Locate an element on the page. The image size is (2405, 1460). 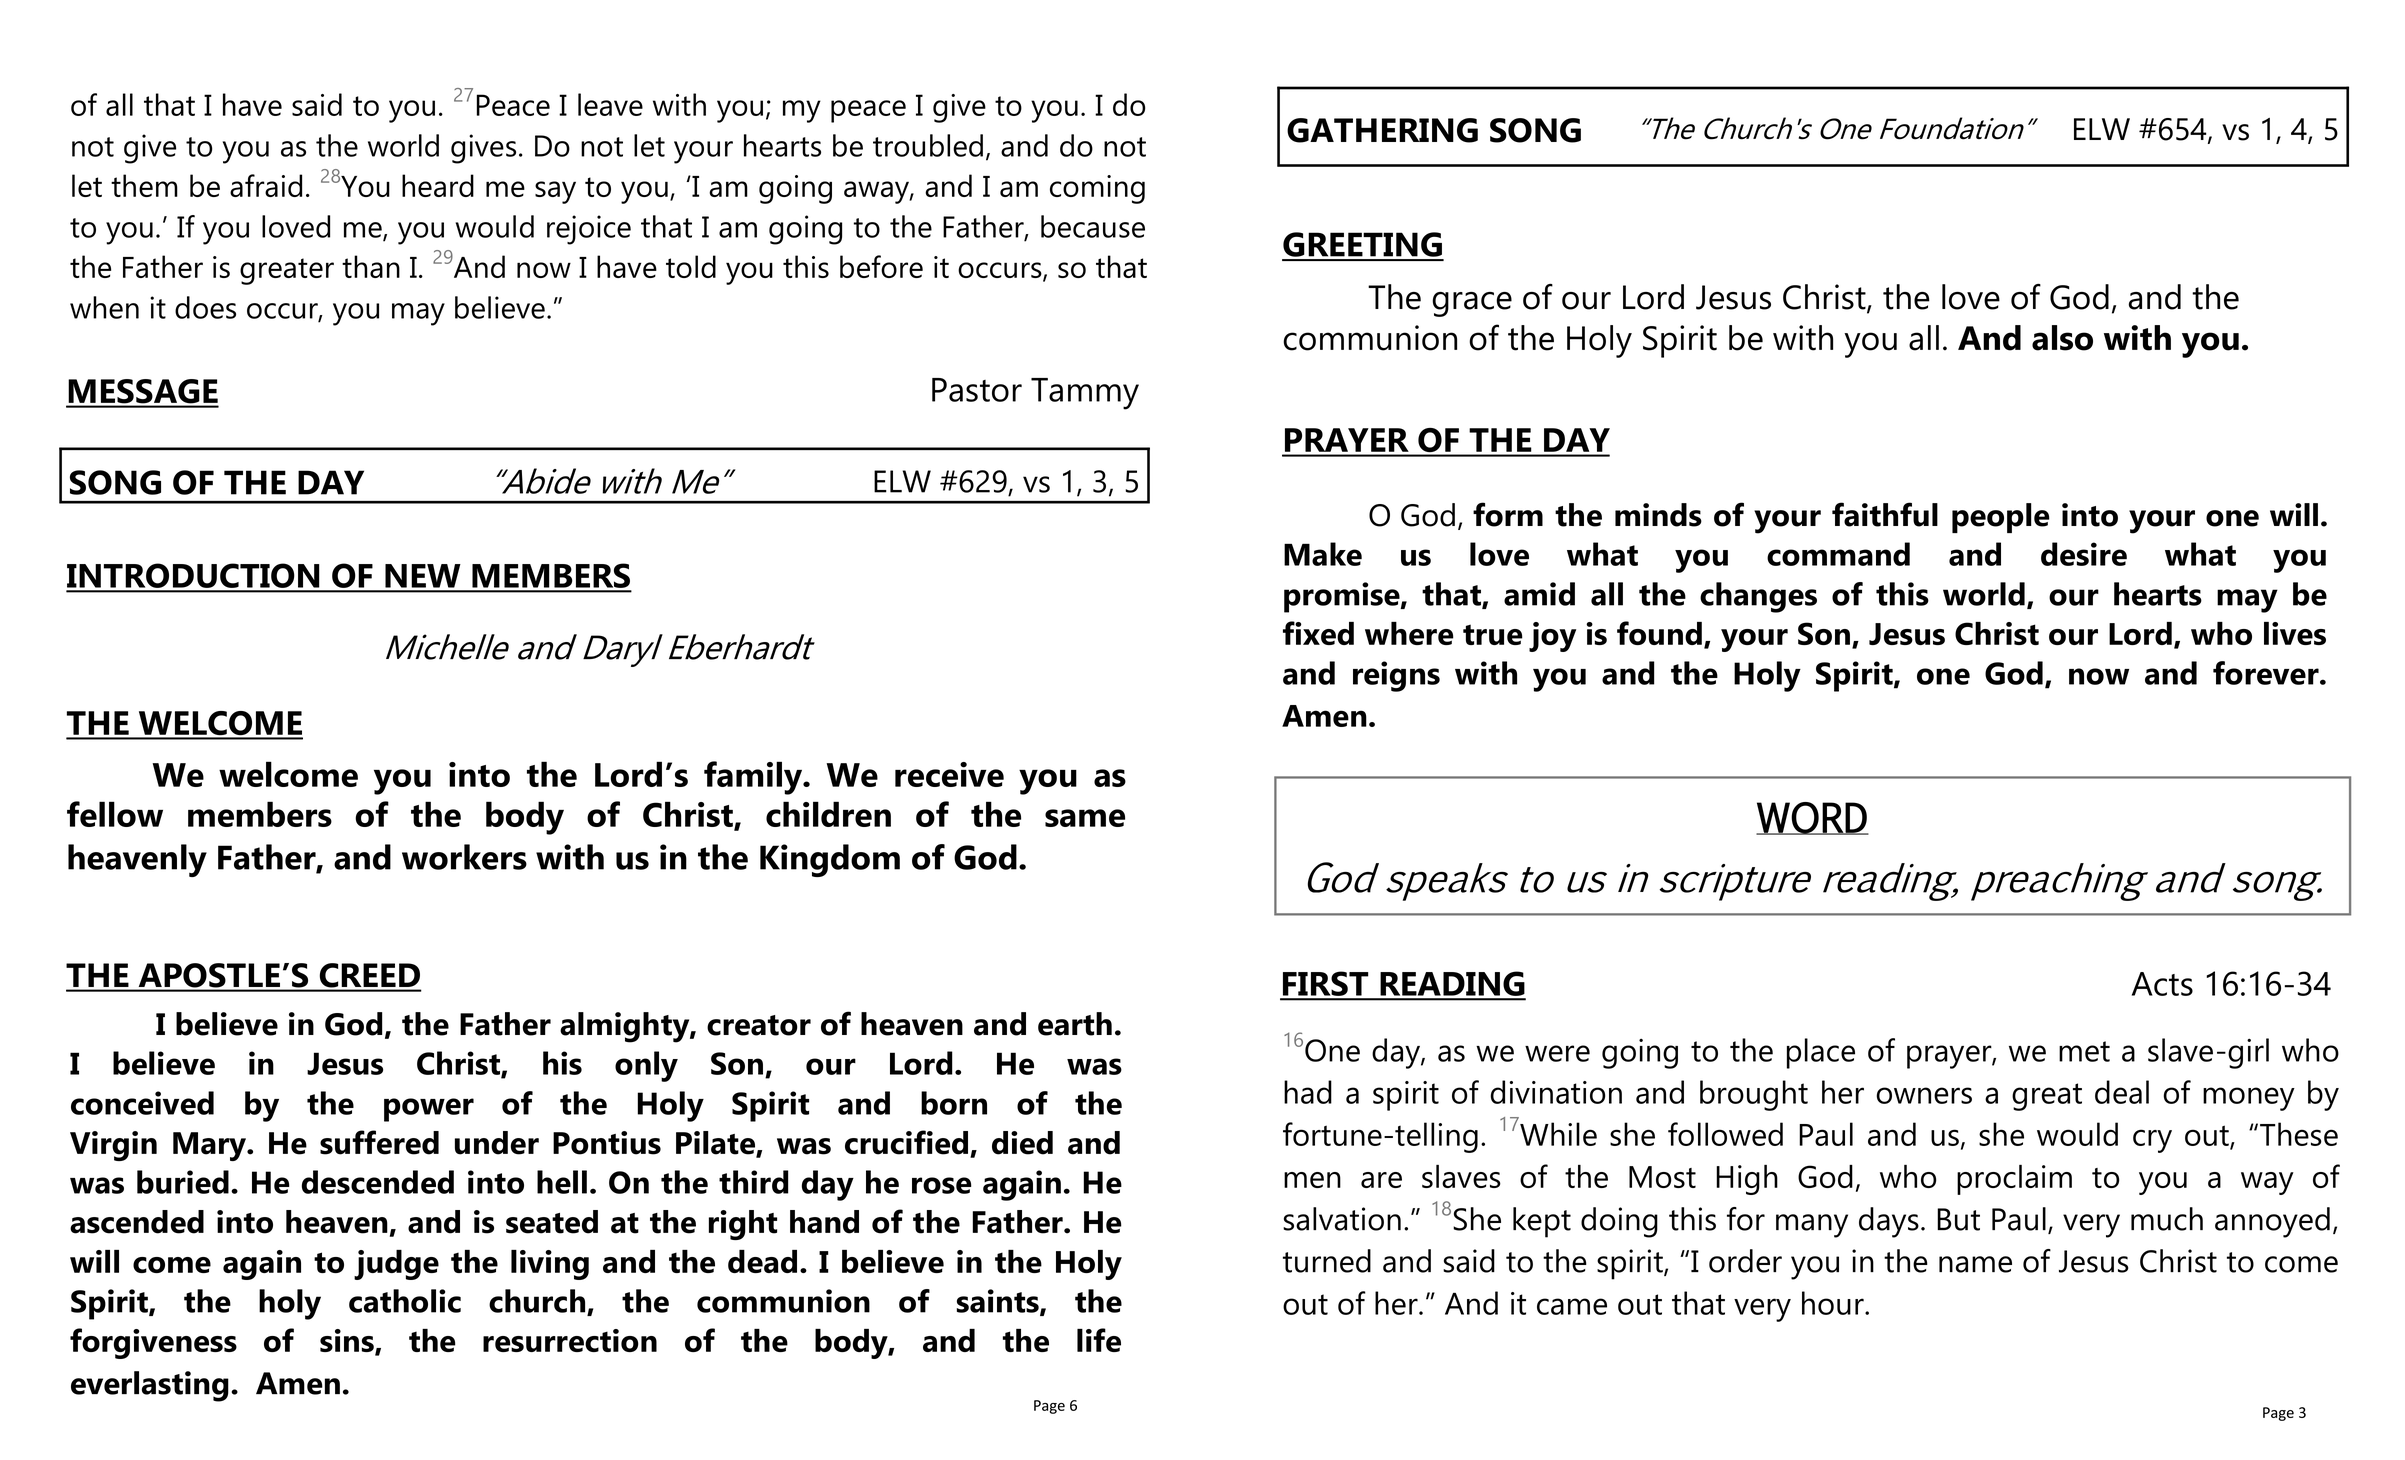
workers is located at coordinates (464, 857).
